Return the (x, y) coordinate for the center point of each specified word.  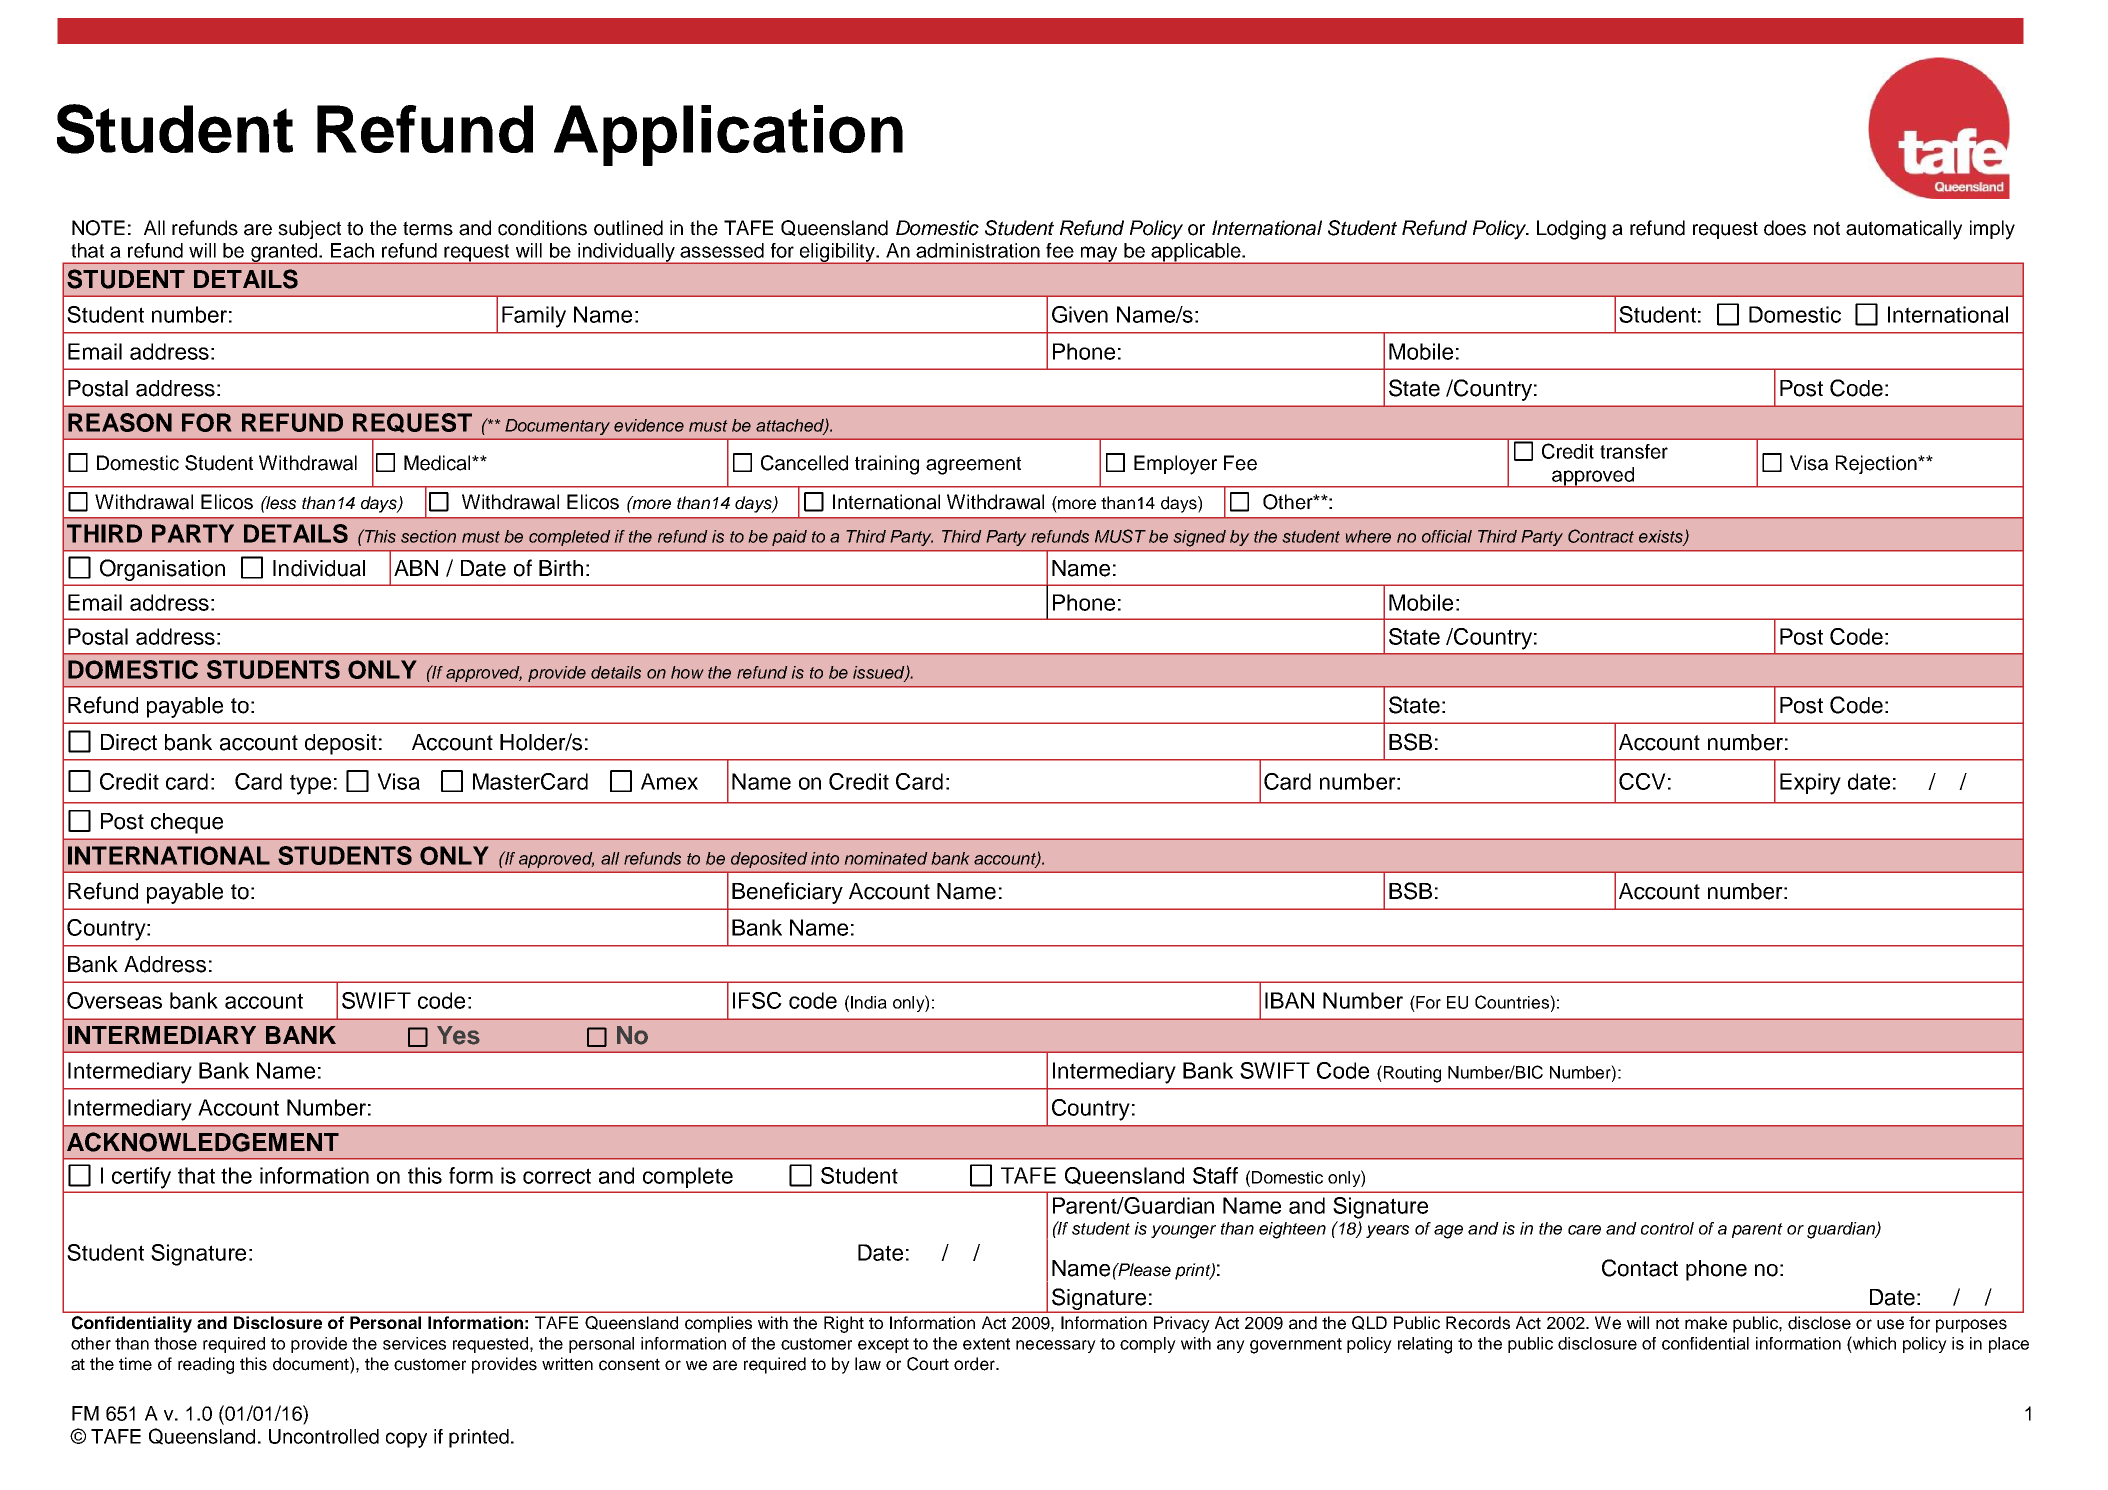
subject (309, 229)
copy (406, 1440)
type (310, 784)
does (1785, 228)
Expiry (1810, 784)
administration (978, 250)
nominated (886, 858)
